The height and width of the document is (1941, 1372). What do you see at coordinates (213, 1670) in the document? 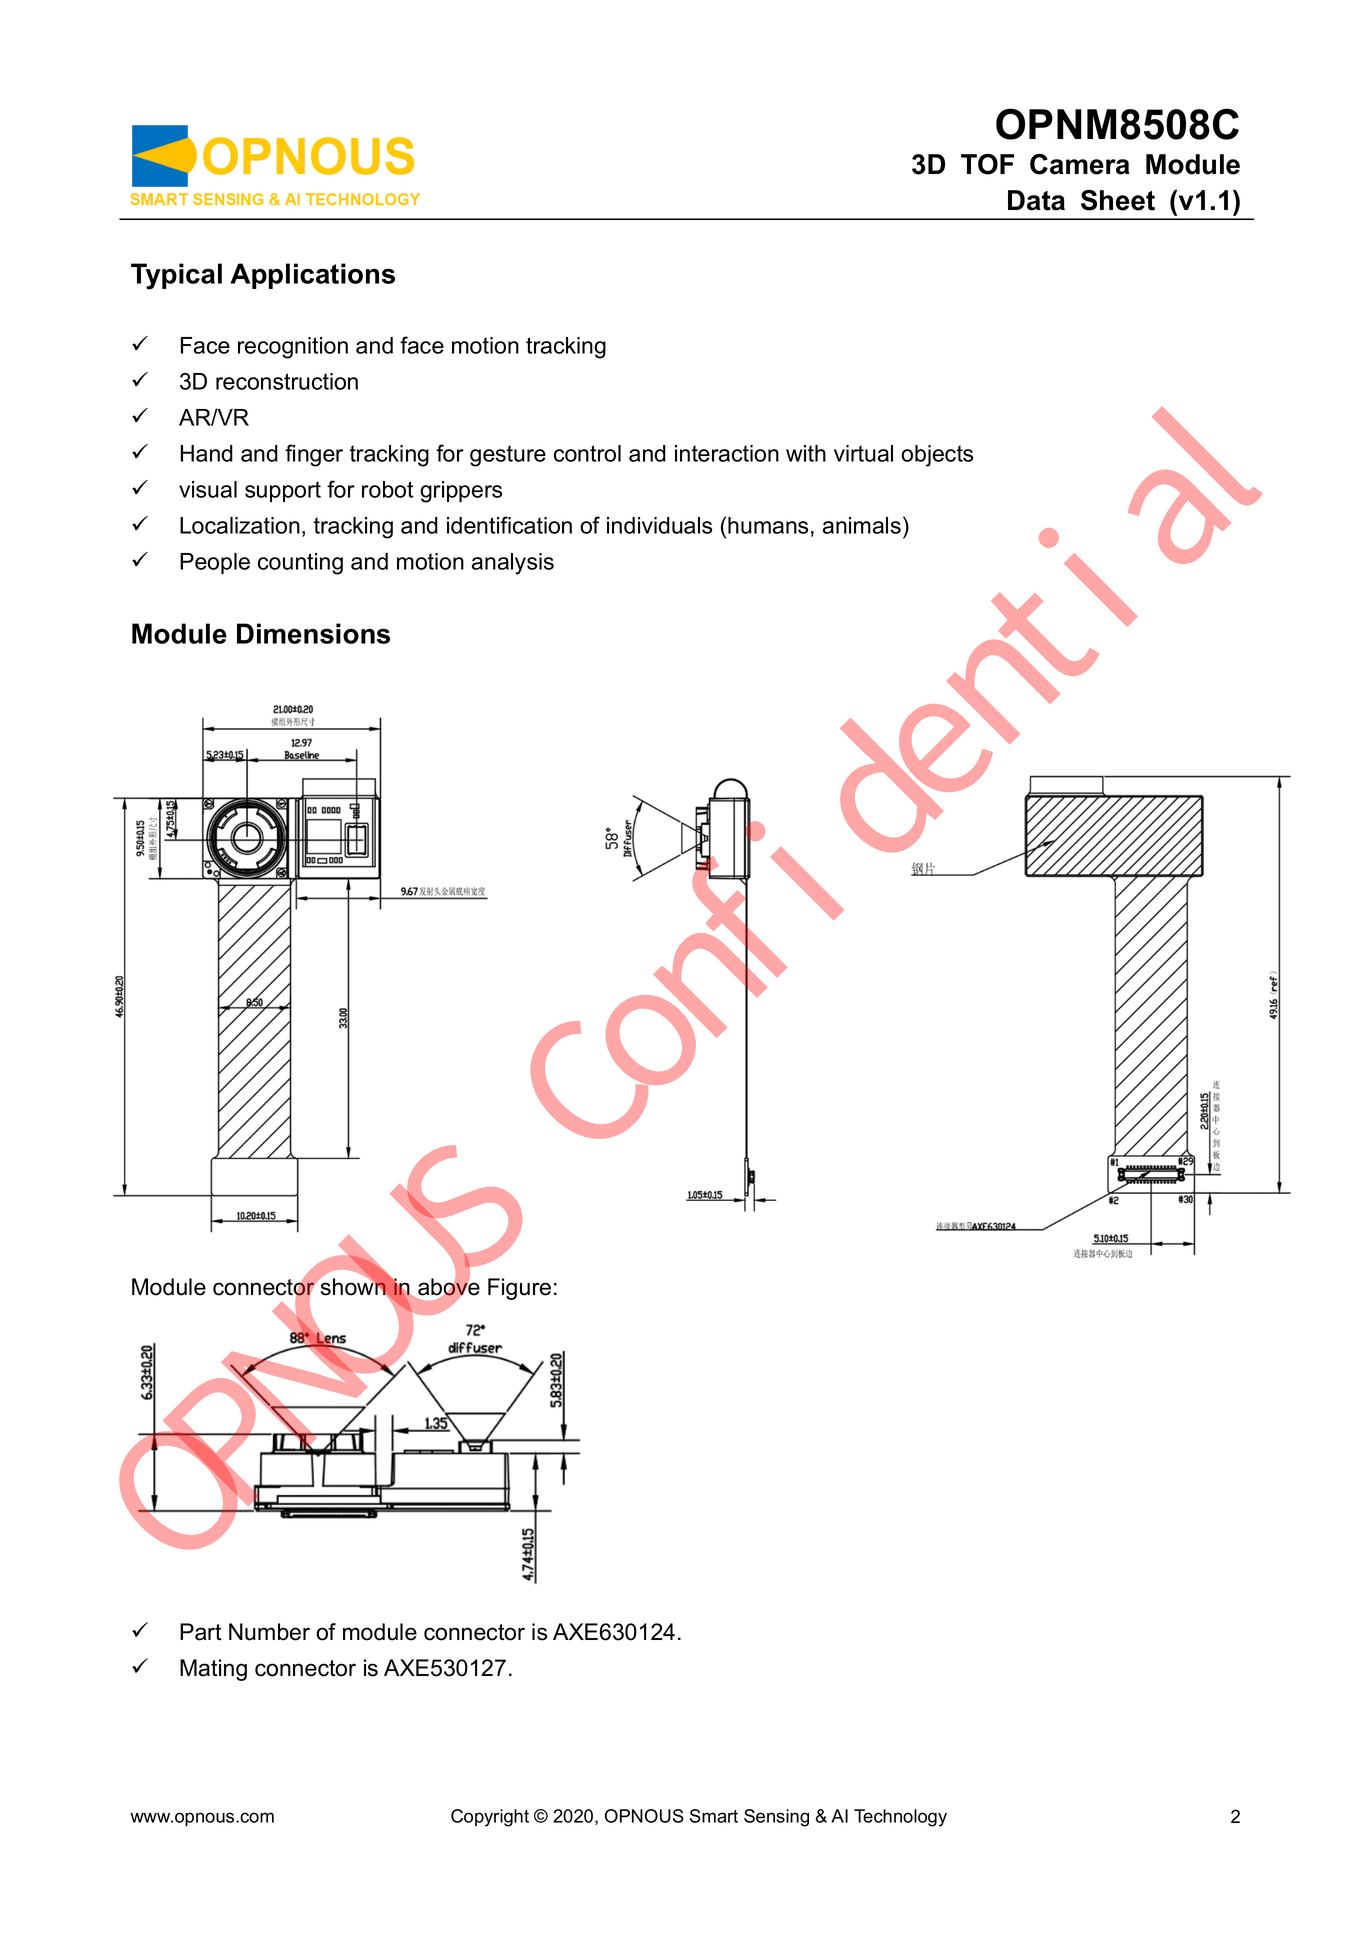
I see `Mating` at bounding box center [213, 1670].
